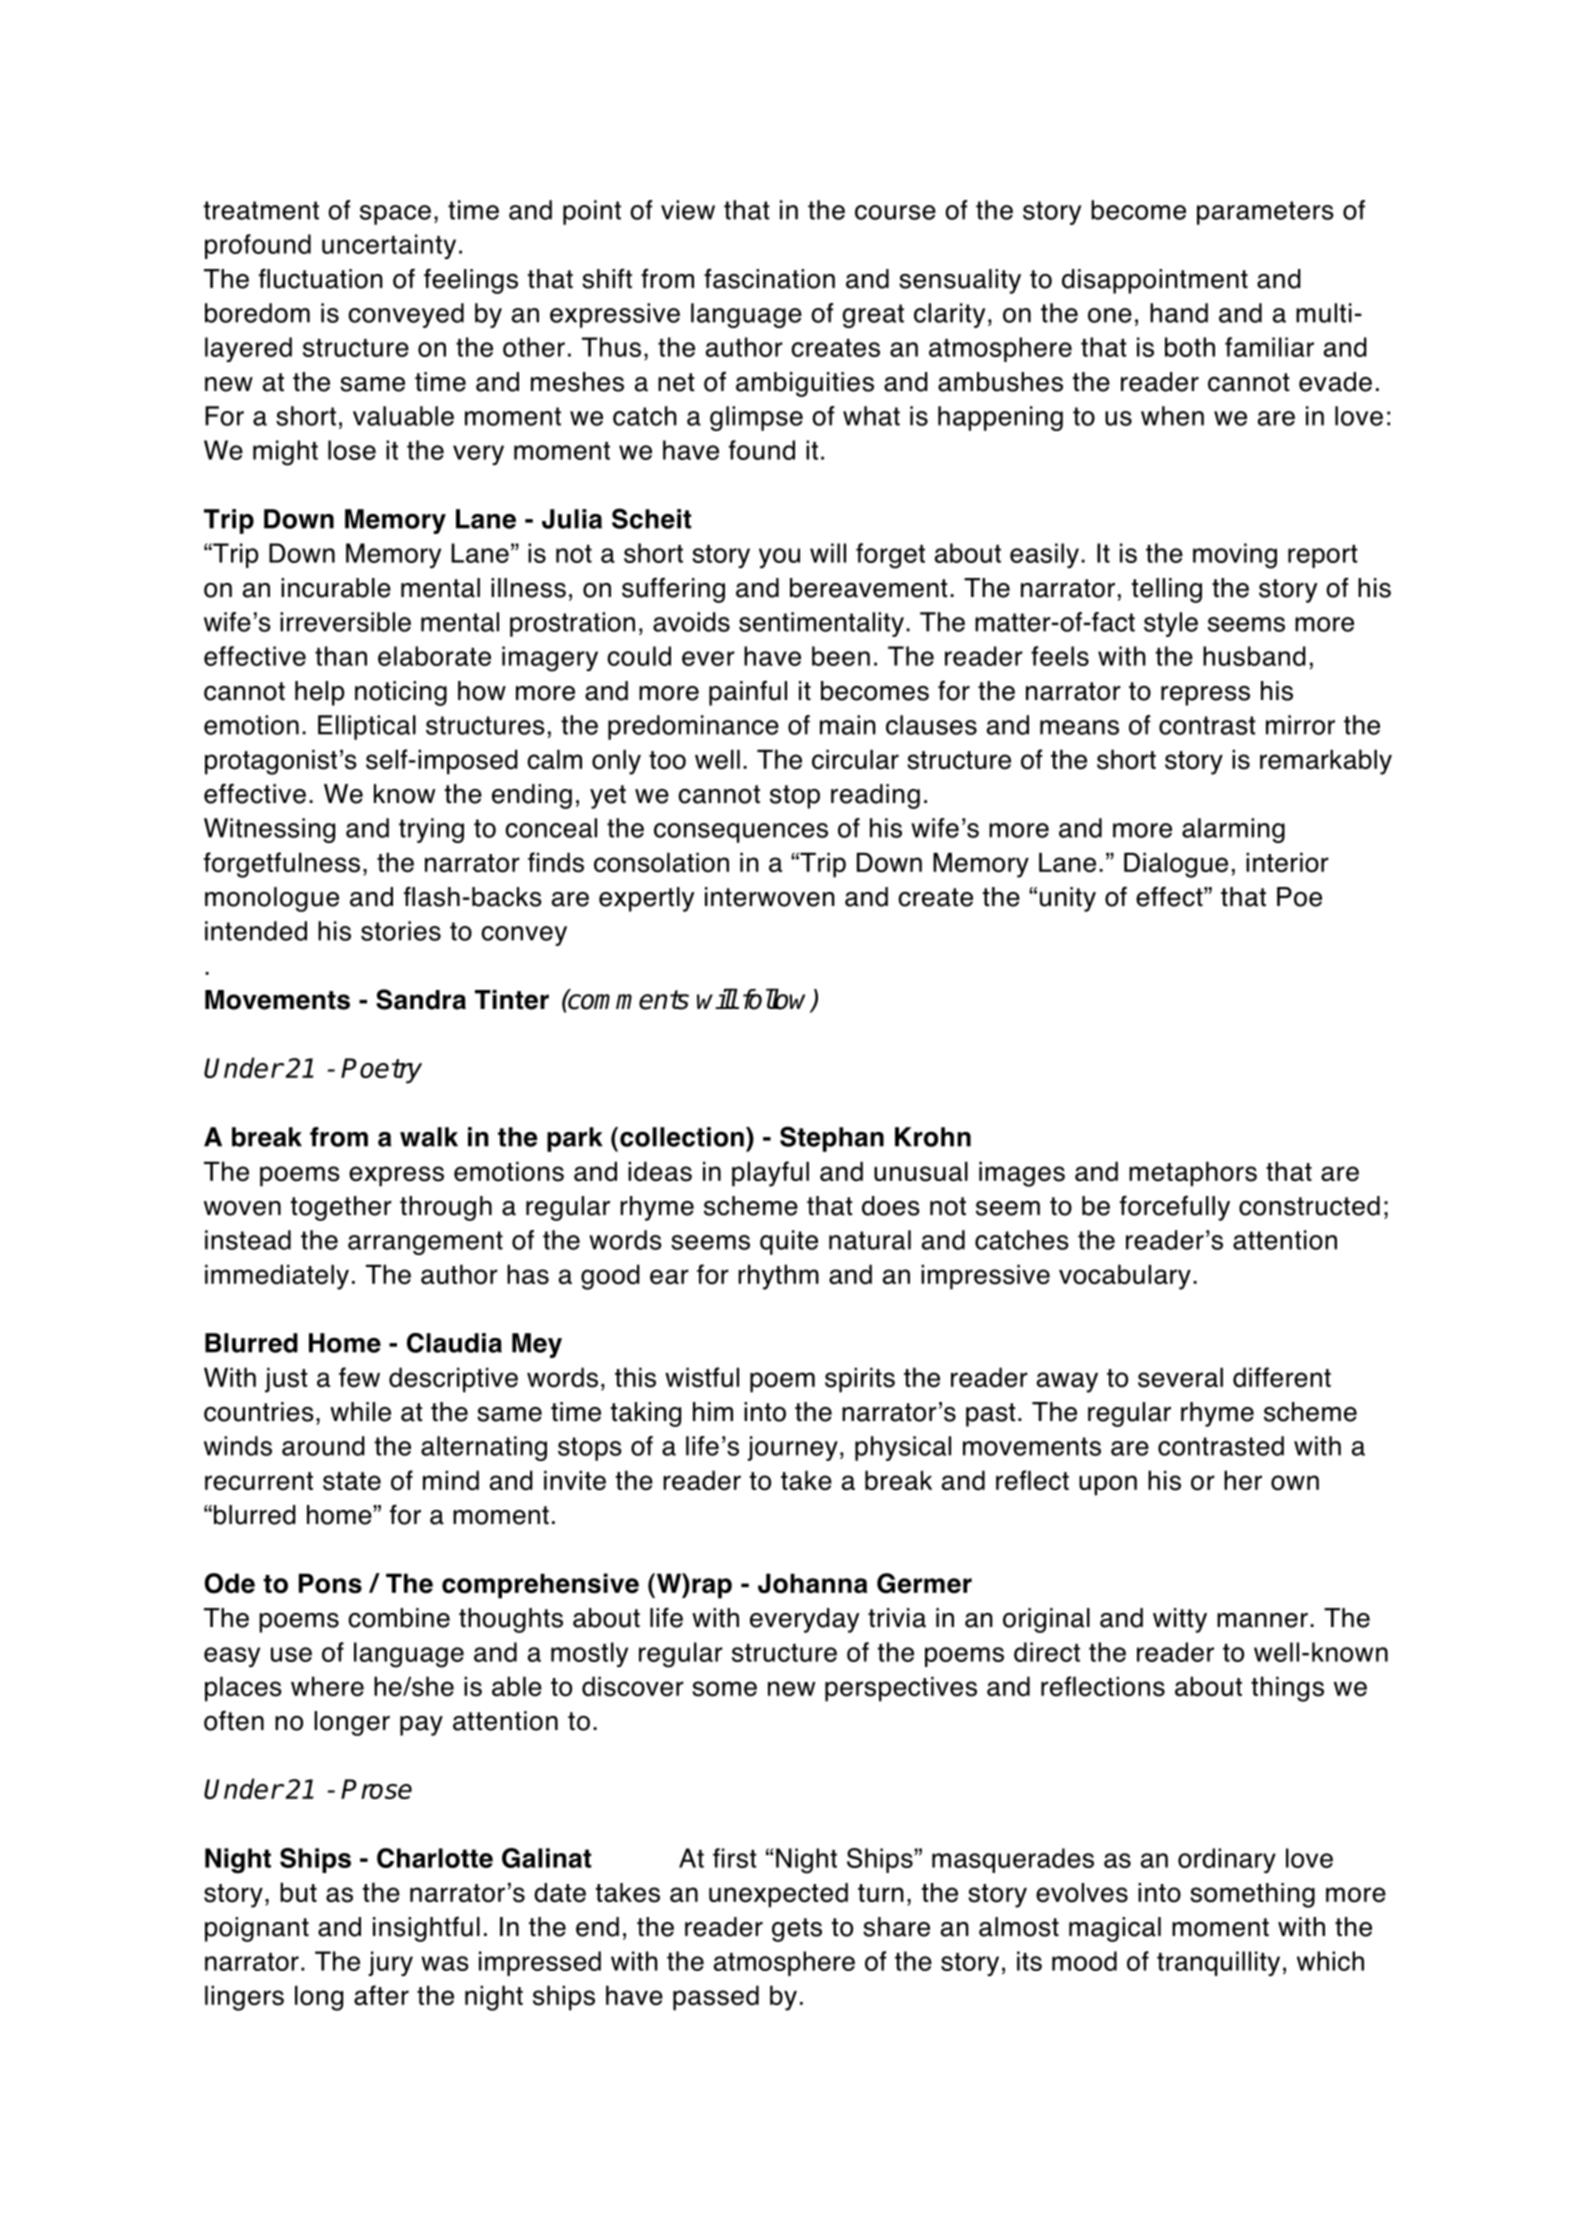 Image resolution: width=1572 pixels, height=2224 pixels. What do you see at coordinates (390, 1963) in the image?
I see `jury` at bounding box center [390, 1963].
